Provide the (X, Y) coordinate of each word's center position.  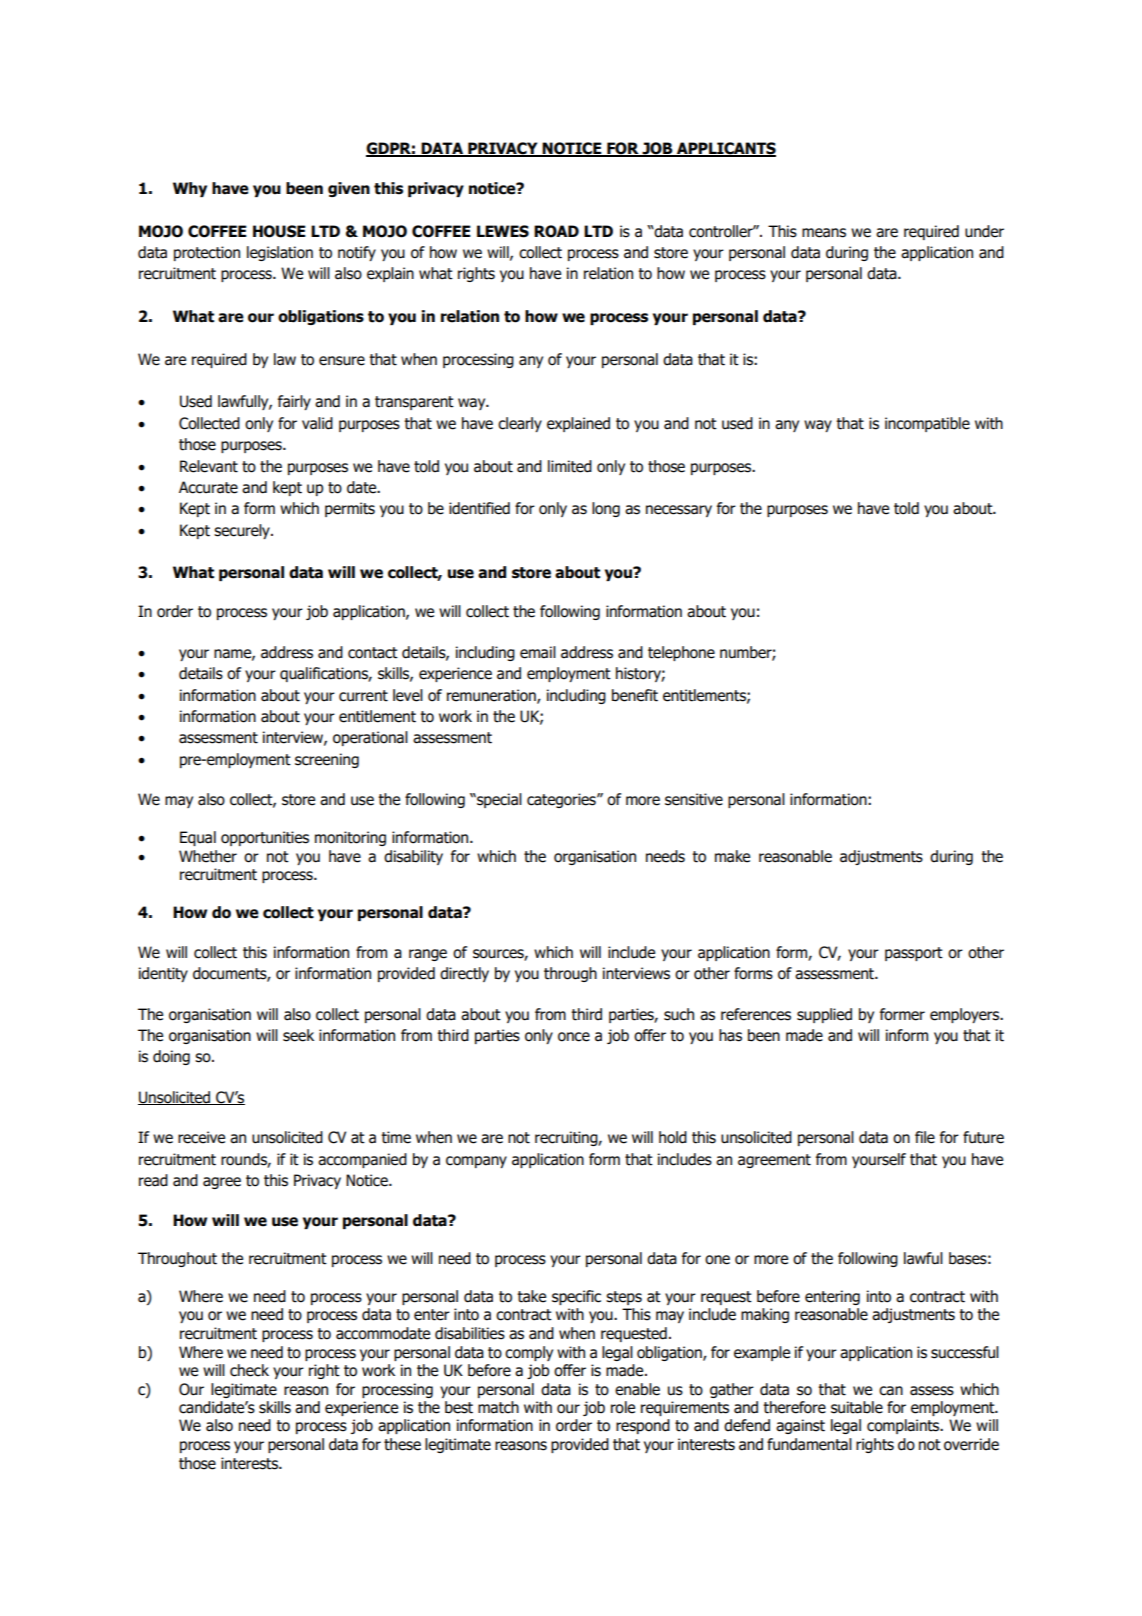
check (249, 1370)
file (925, 1137)
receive (201, 1137)
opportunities (265, 838)
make (732, 856)
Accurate (208, 487)
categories (562, 800)
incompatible (927, 424)
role (623, 1407)
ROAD (556, 231)
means (824, 233)
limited (570, 466)
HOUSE (279, 231)
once (574, 1037)
